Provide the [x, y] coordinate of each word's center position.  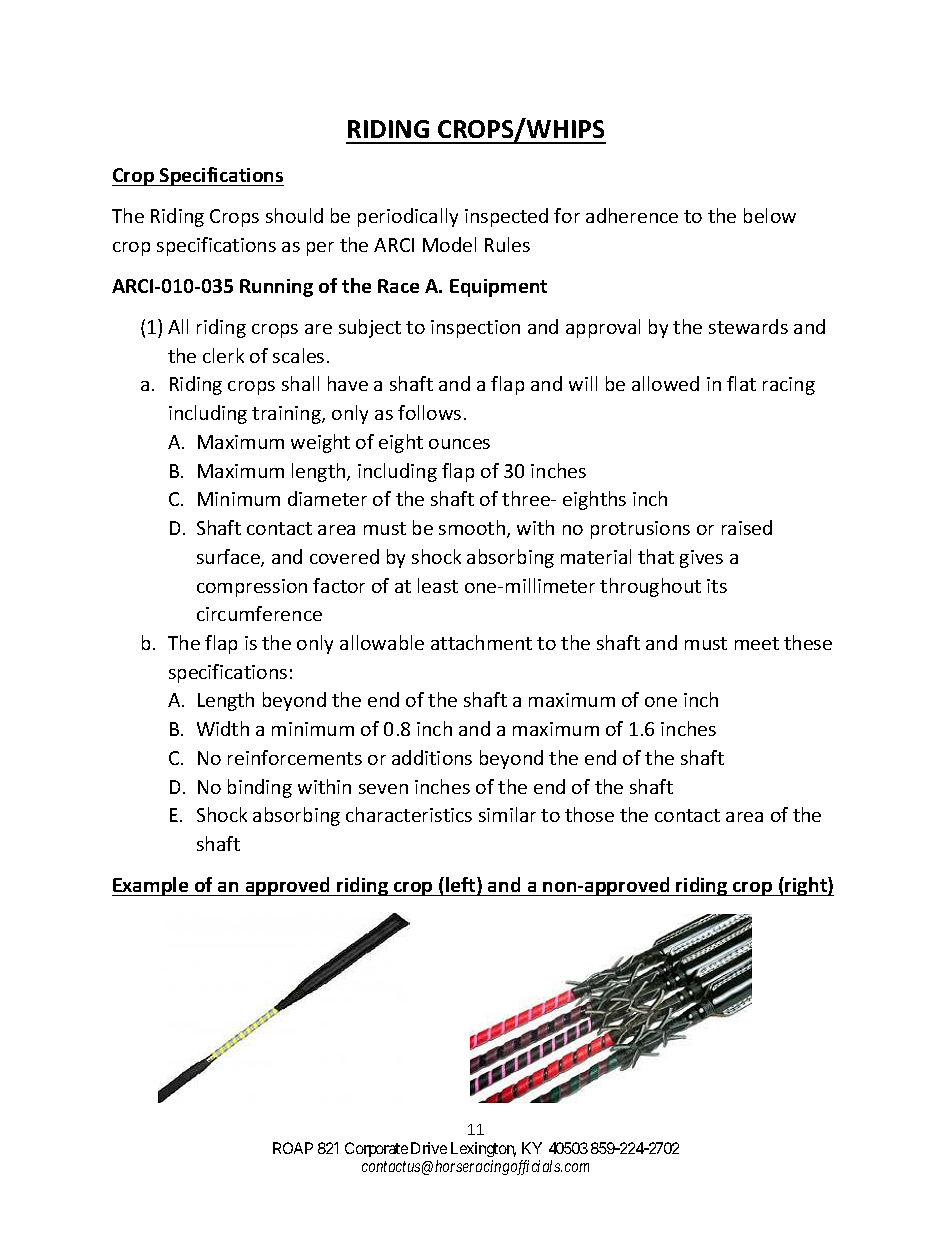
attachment [481, 642]
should [294, 215]
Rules [507, 244]
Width [223, 728]
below [770, 215]
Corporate [376, 1149]
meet [757, 643]
